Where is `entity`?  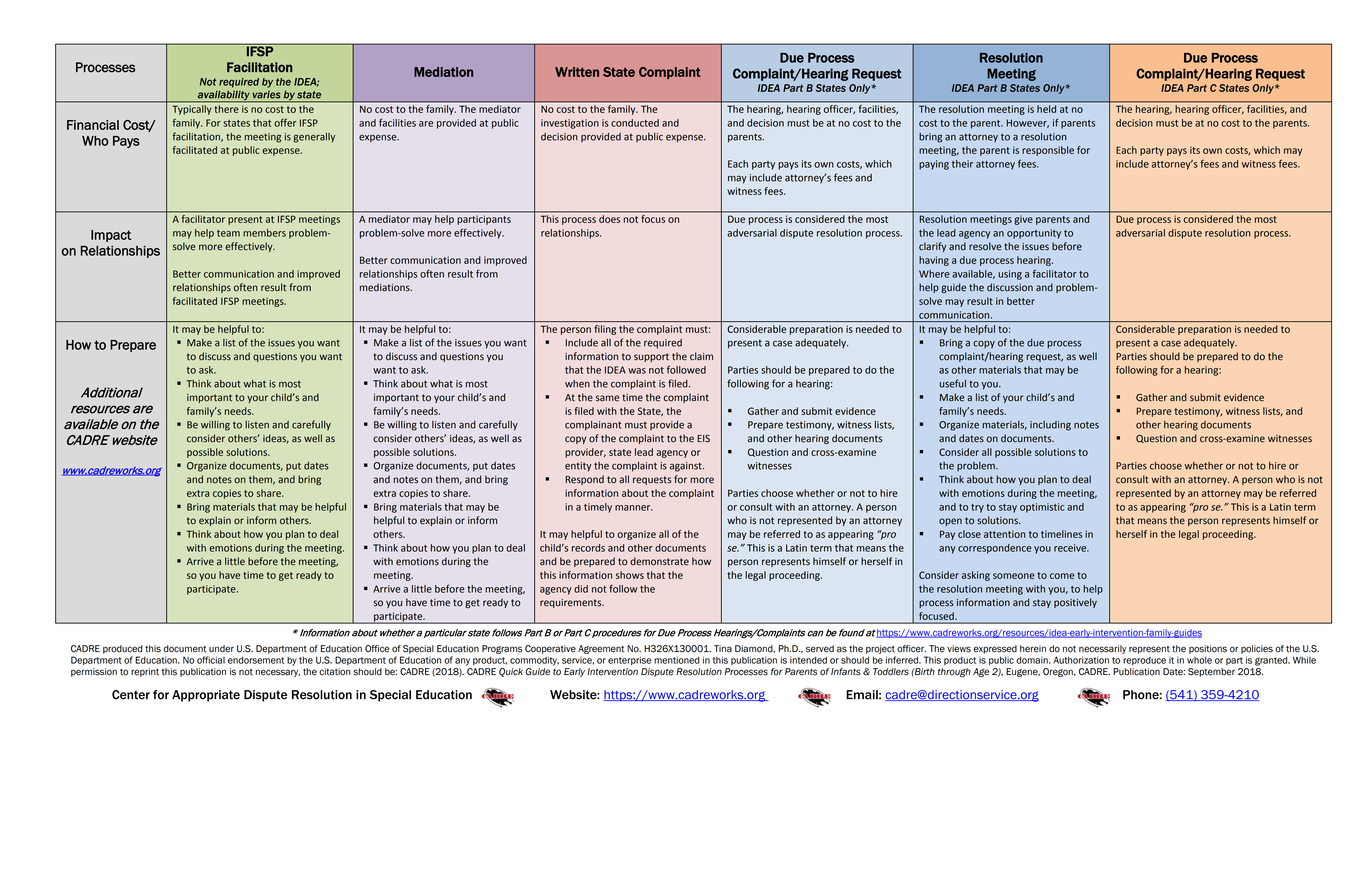 entity is located at coordinates (578, 467).
